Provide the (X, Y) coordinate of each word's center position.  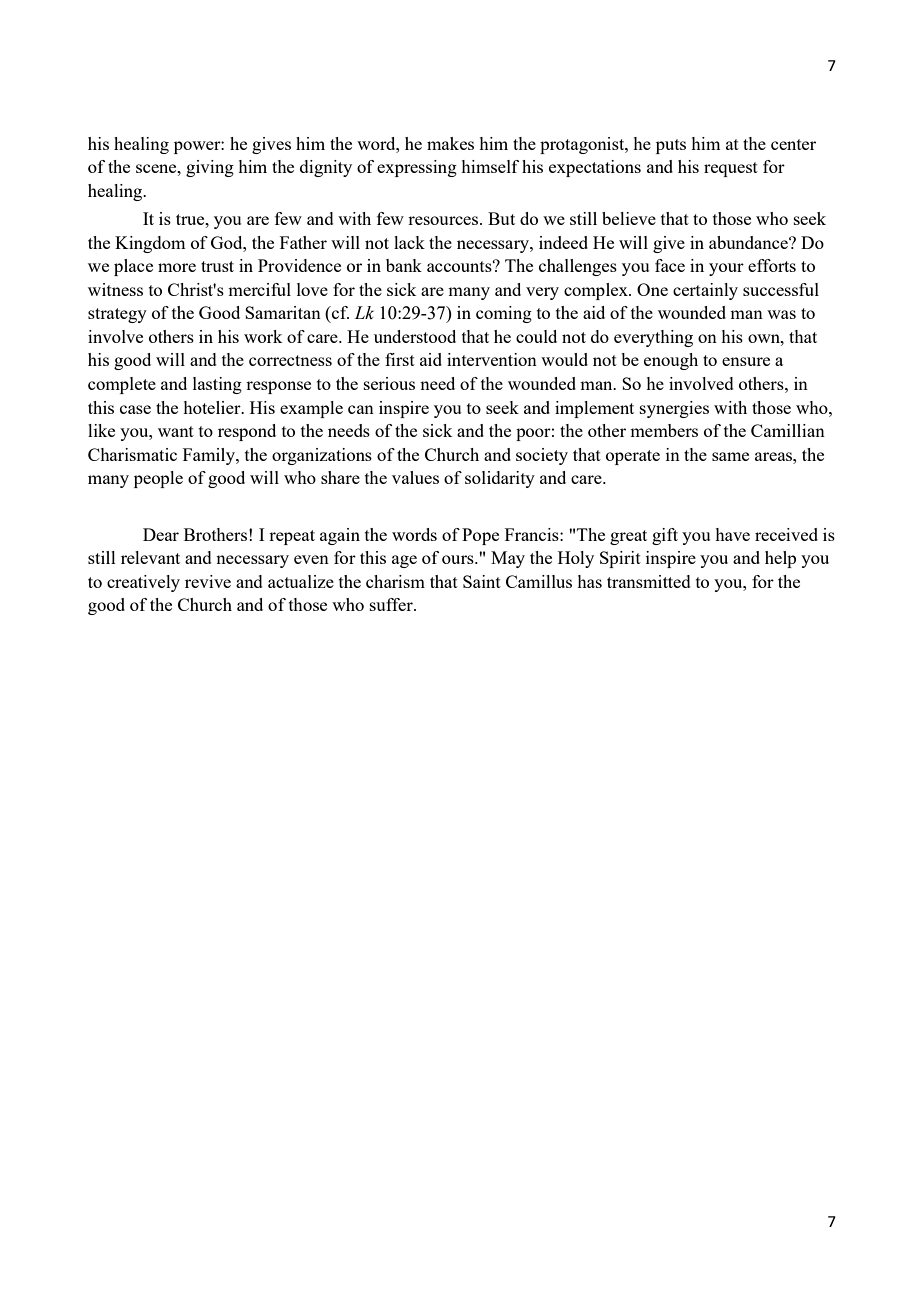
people (158, 479)
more (177, 267)
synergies (674, 409)
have (732, 534)
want (176, 431)
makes (450, 143)
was (781, 314)
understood (415, 336)
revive (208, 581)
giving (210, 168)
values (415, 477)
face (670, 265)
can (361, 409)
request (731, 169)
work (263, 336)
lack (409, 242)
